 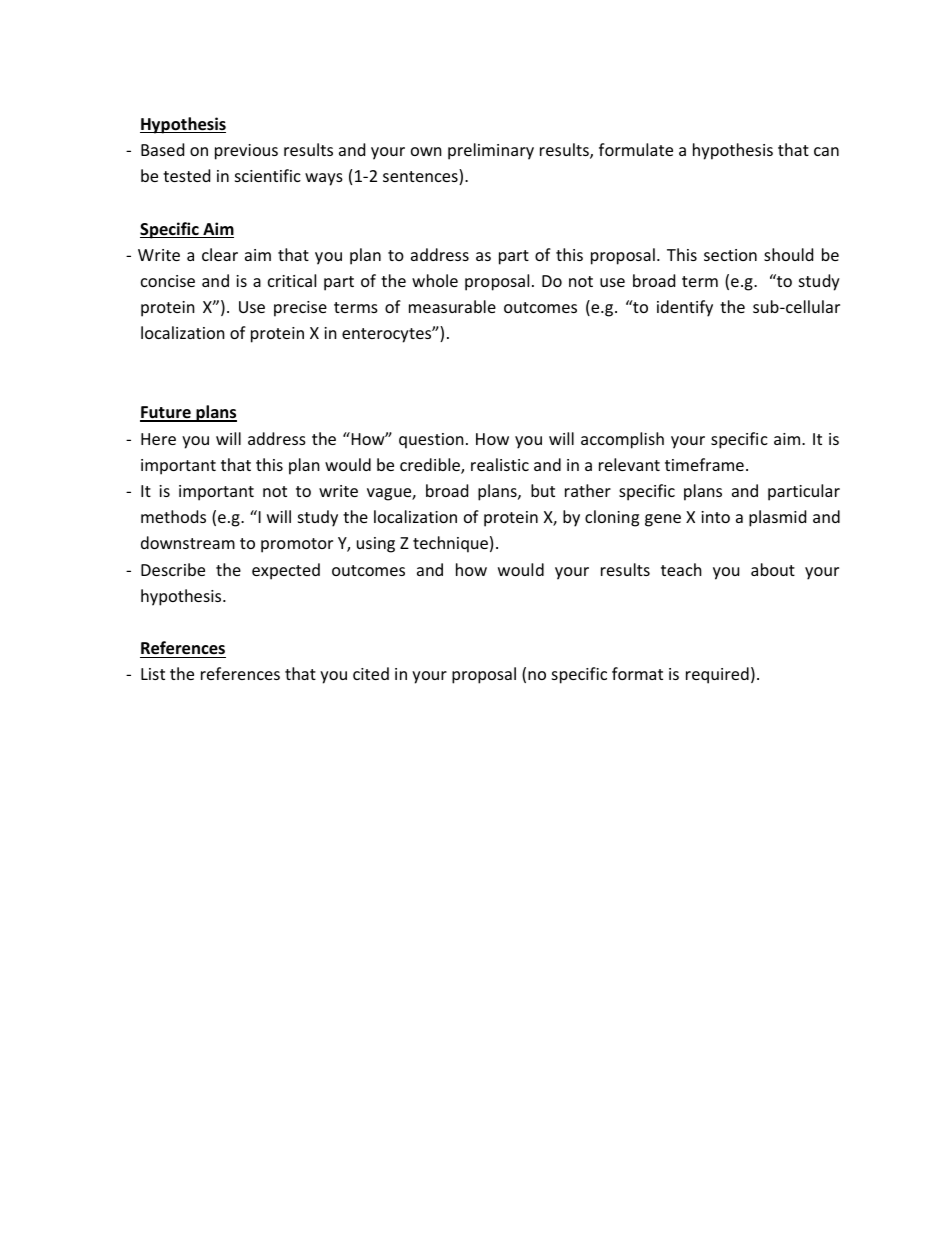 What do you see at coordinates (371, 673) in the screenshot?
I see `cited` at bounding box center [371, 673].
